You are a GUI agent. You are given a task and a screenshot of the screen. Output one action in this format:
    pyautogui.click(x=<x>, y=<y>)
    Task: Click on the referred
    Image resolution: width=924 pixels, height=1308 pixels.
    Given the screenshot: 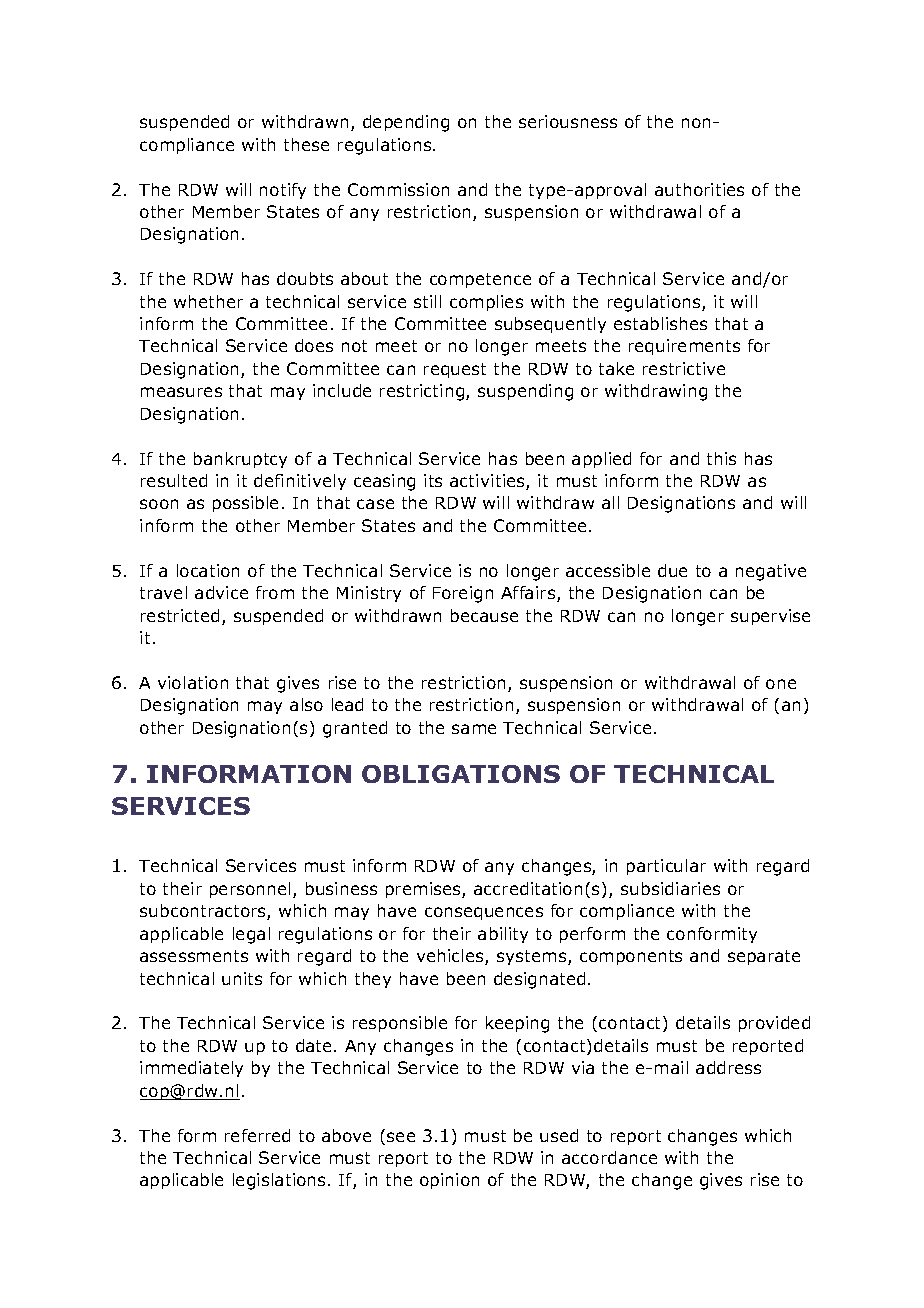 What is the action you would take?
    pyautogui.click(x=257, y=1135)
